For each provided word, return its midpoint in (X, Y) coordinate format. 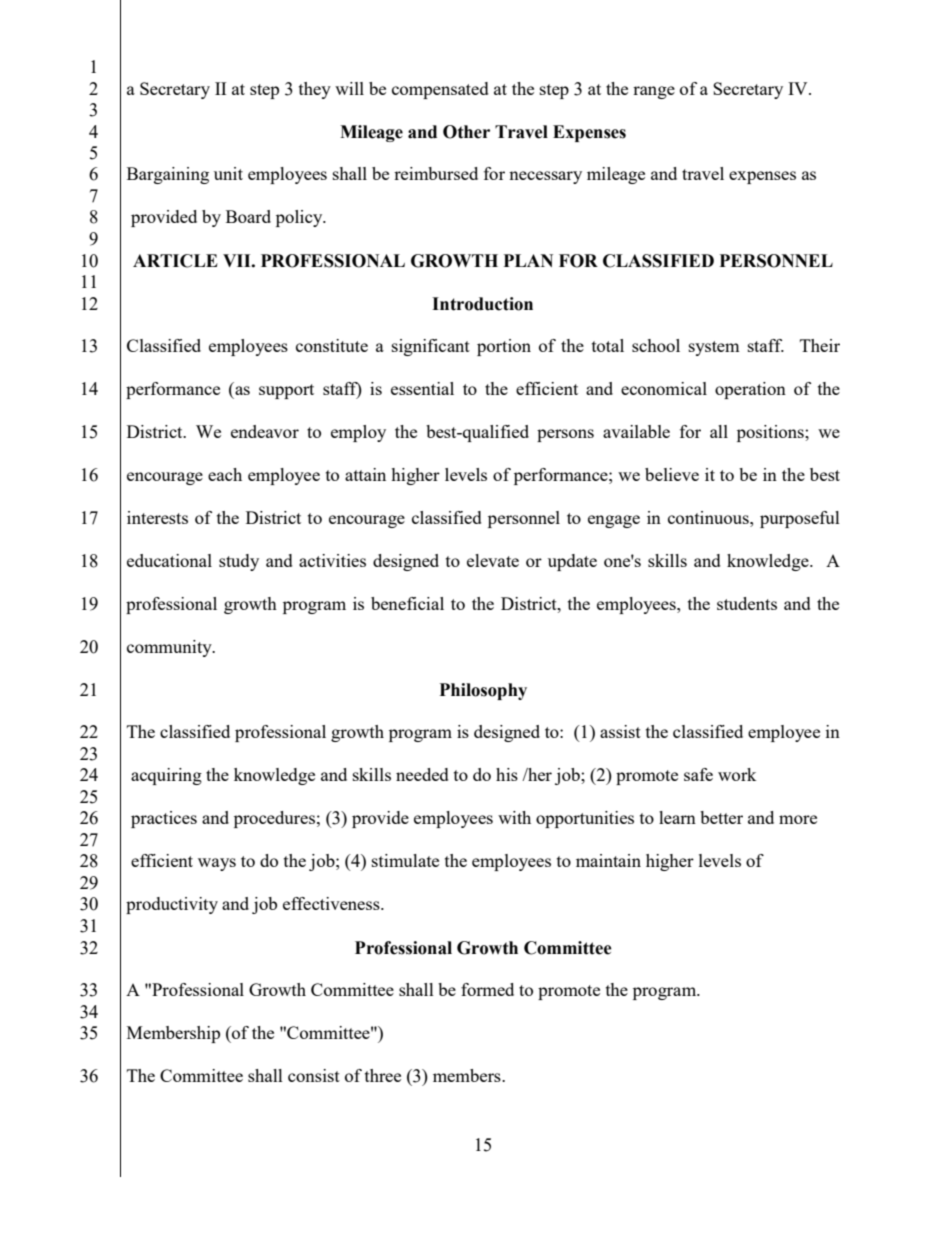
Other (466, 132)
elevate (493, 560)
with (514, 817)
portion (504, 347)
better (721, 817)
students (747, 603)
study (239, 562)
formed (487, 989)
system (714, 348)
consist (314, 1075)
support (286, 391)
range (654, 92)
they (315, 90)
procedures (274, 819)
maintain (608, 860)
